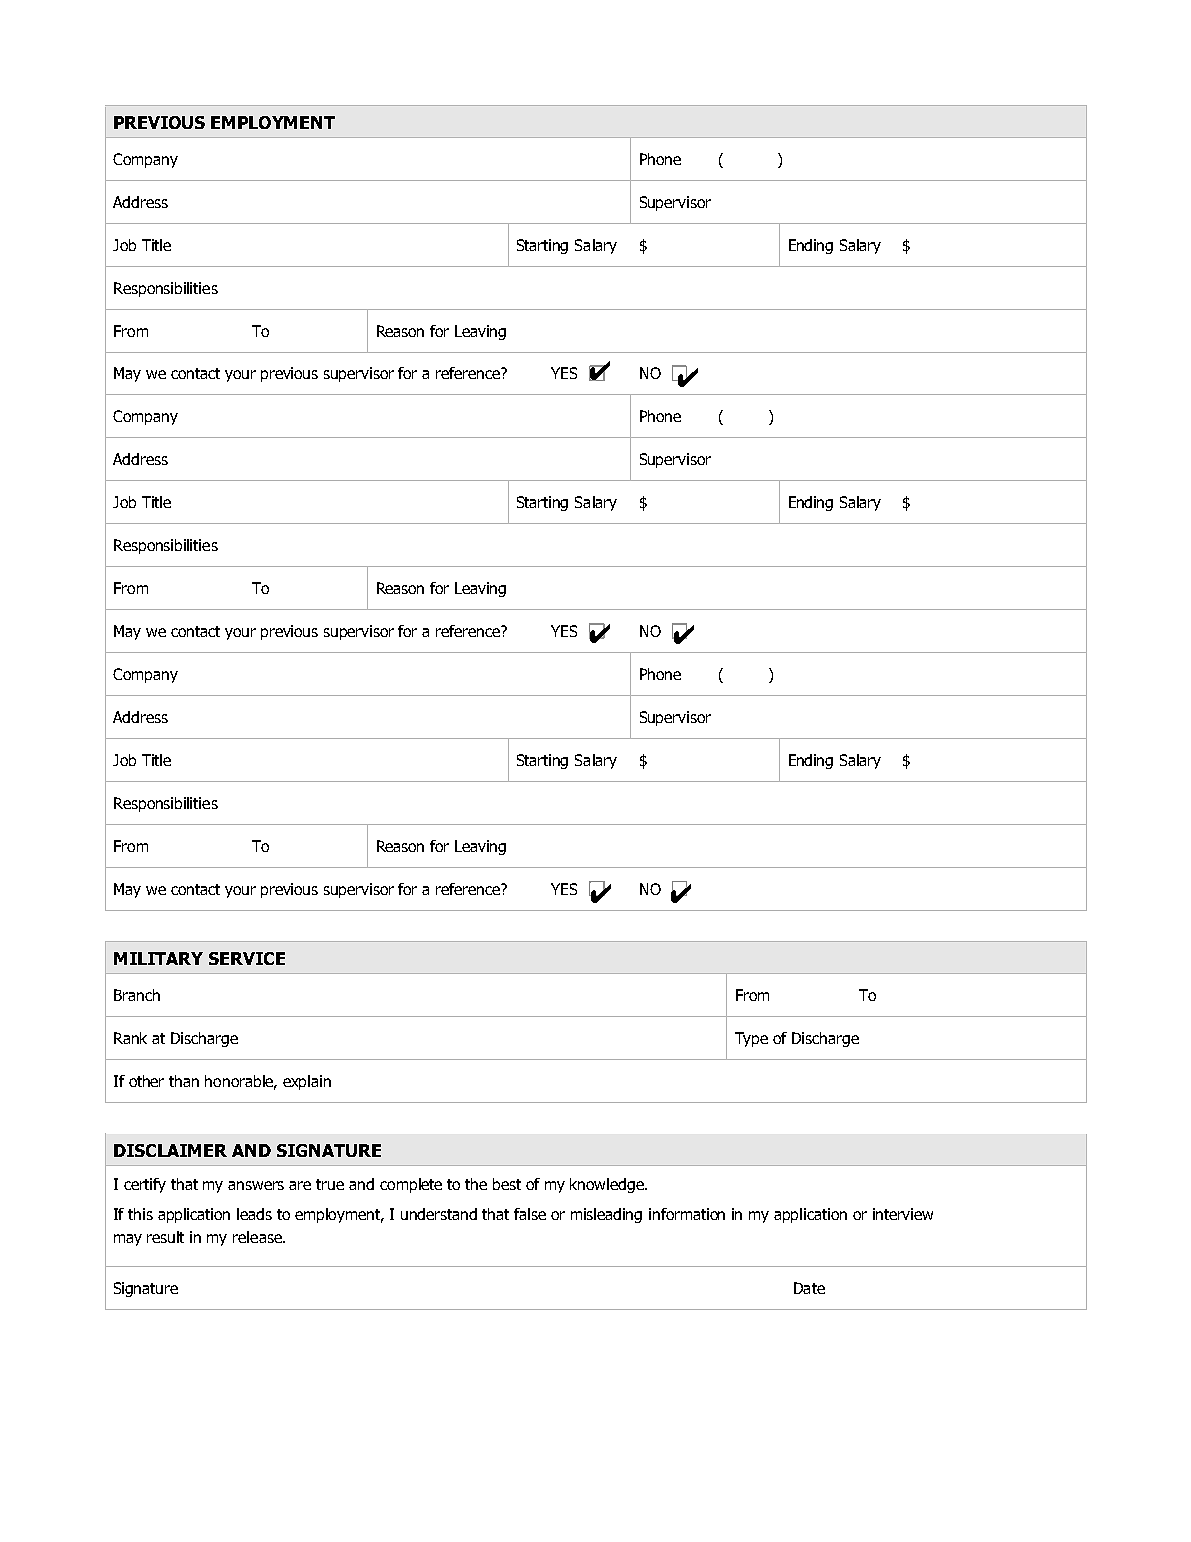 This document has width=1191, height=1542. Describe the element at coordinates (158, 958) in the document. I see `MILITARY` at that location.
